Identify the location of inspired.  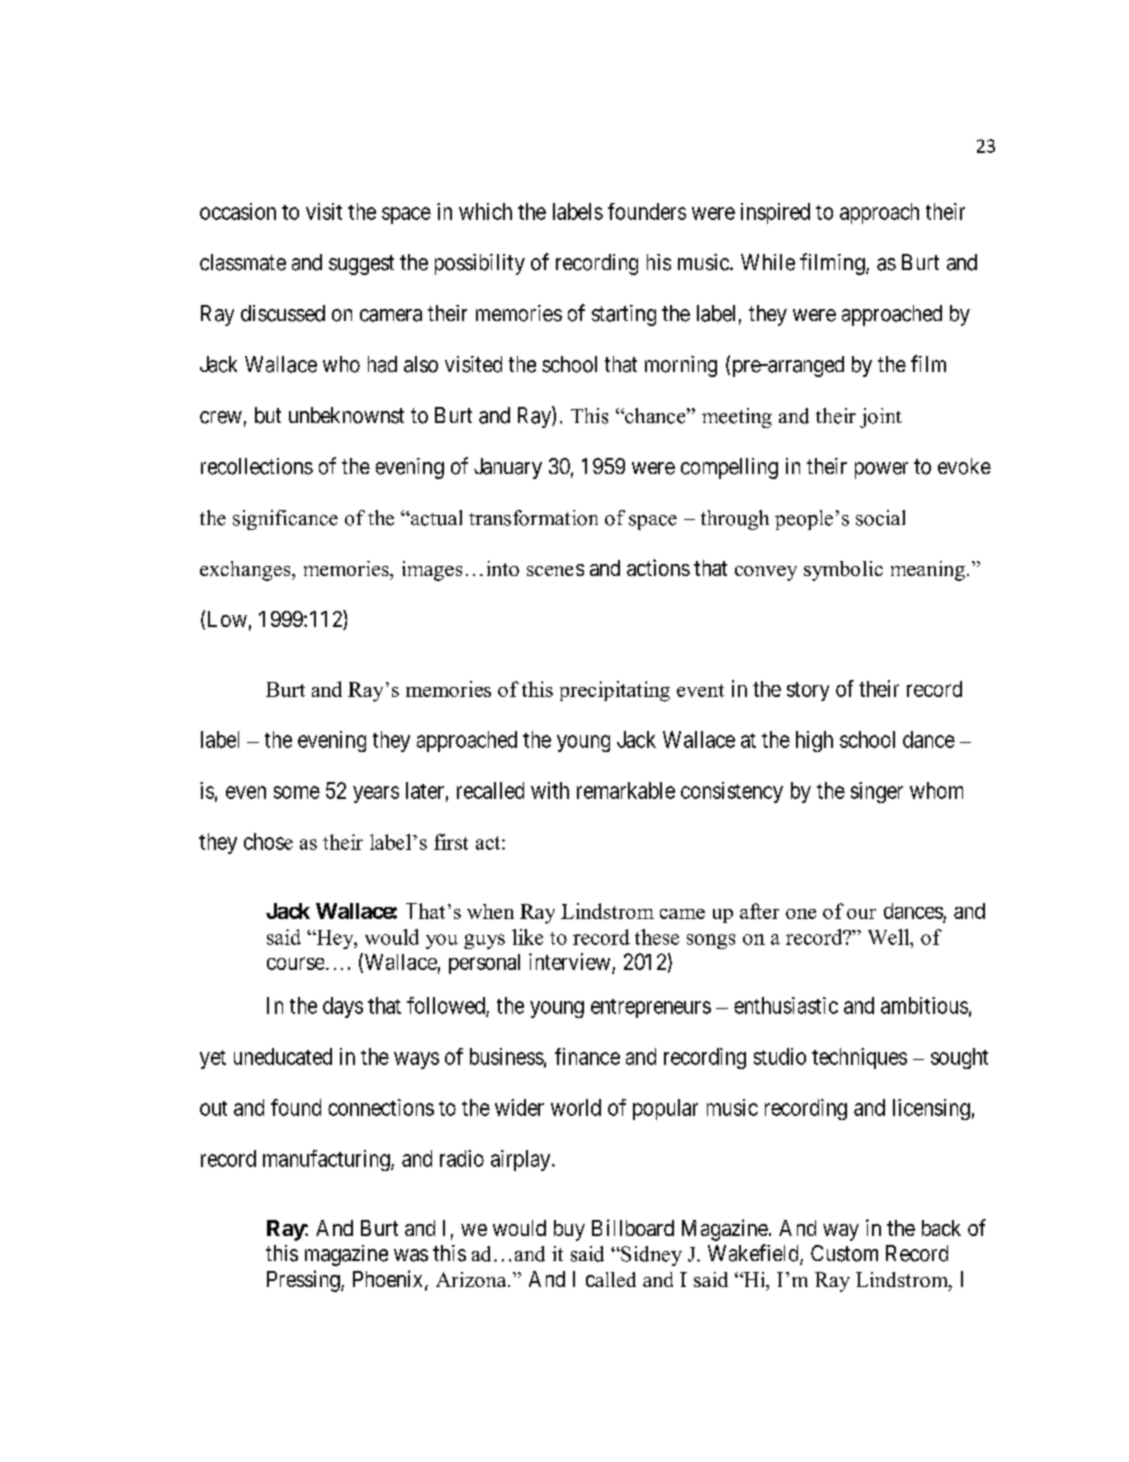
(775, 213).
